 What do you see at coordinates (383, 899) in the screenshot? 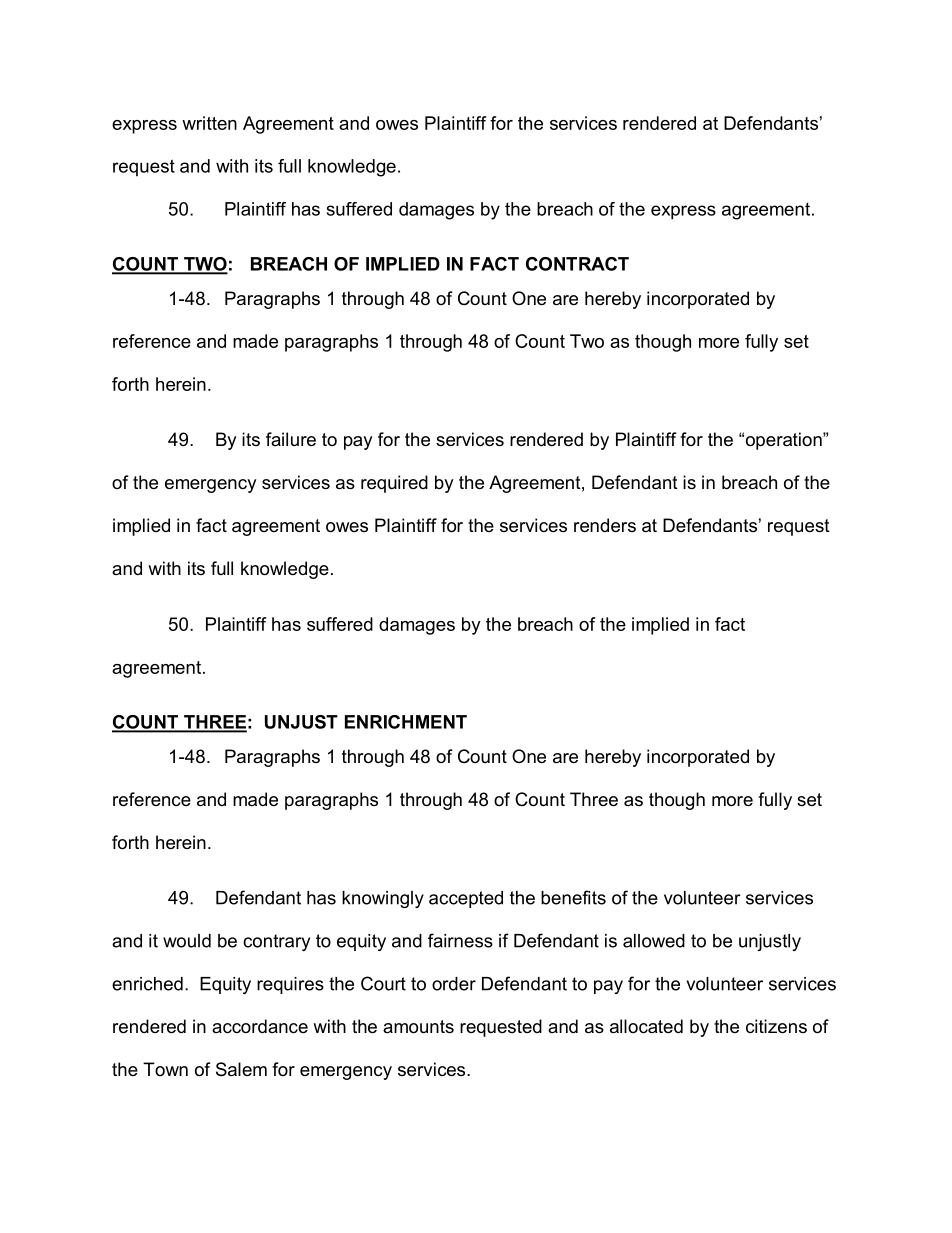
I see `knowingly` at bounding box center [383, 899].
